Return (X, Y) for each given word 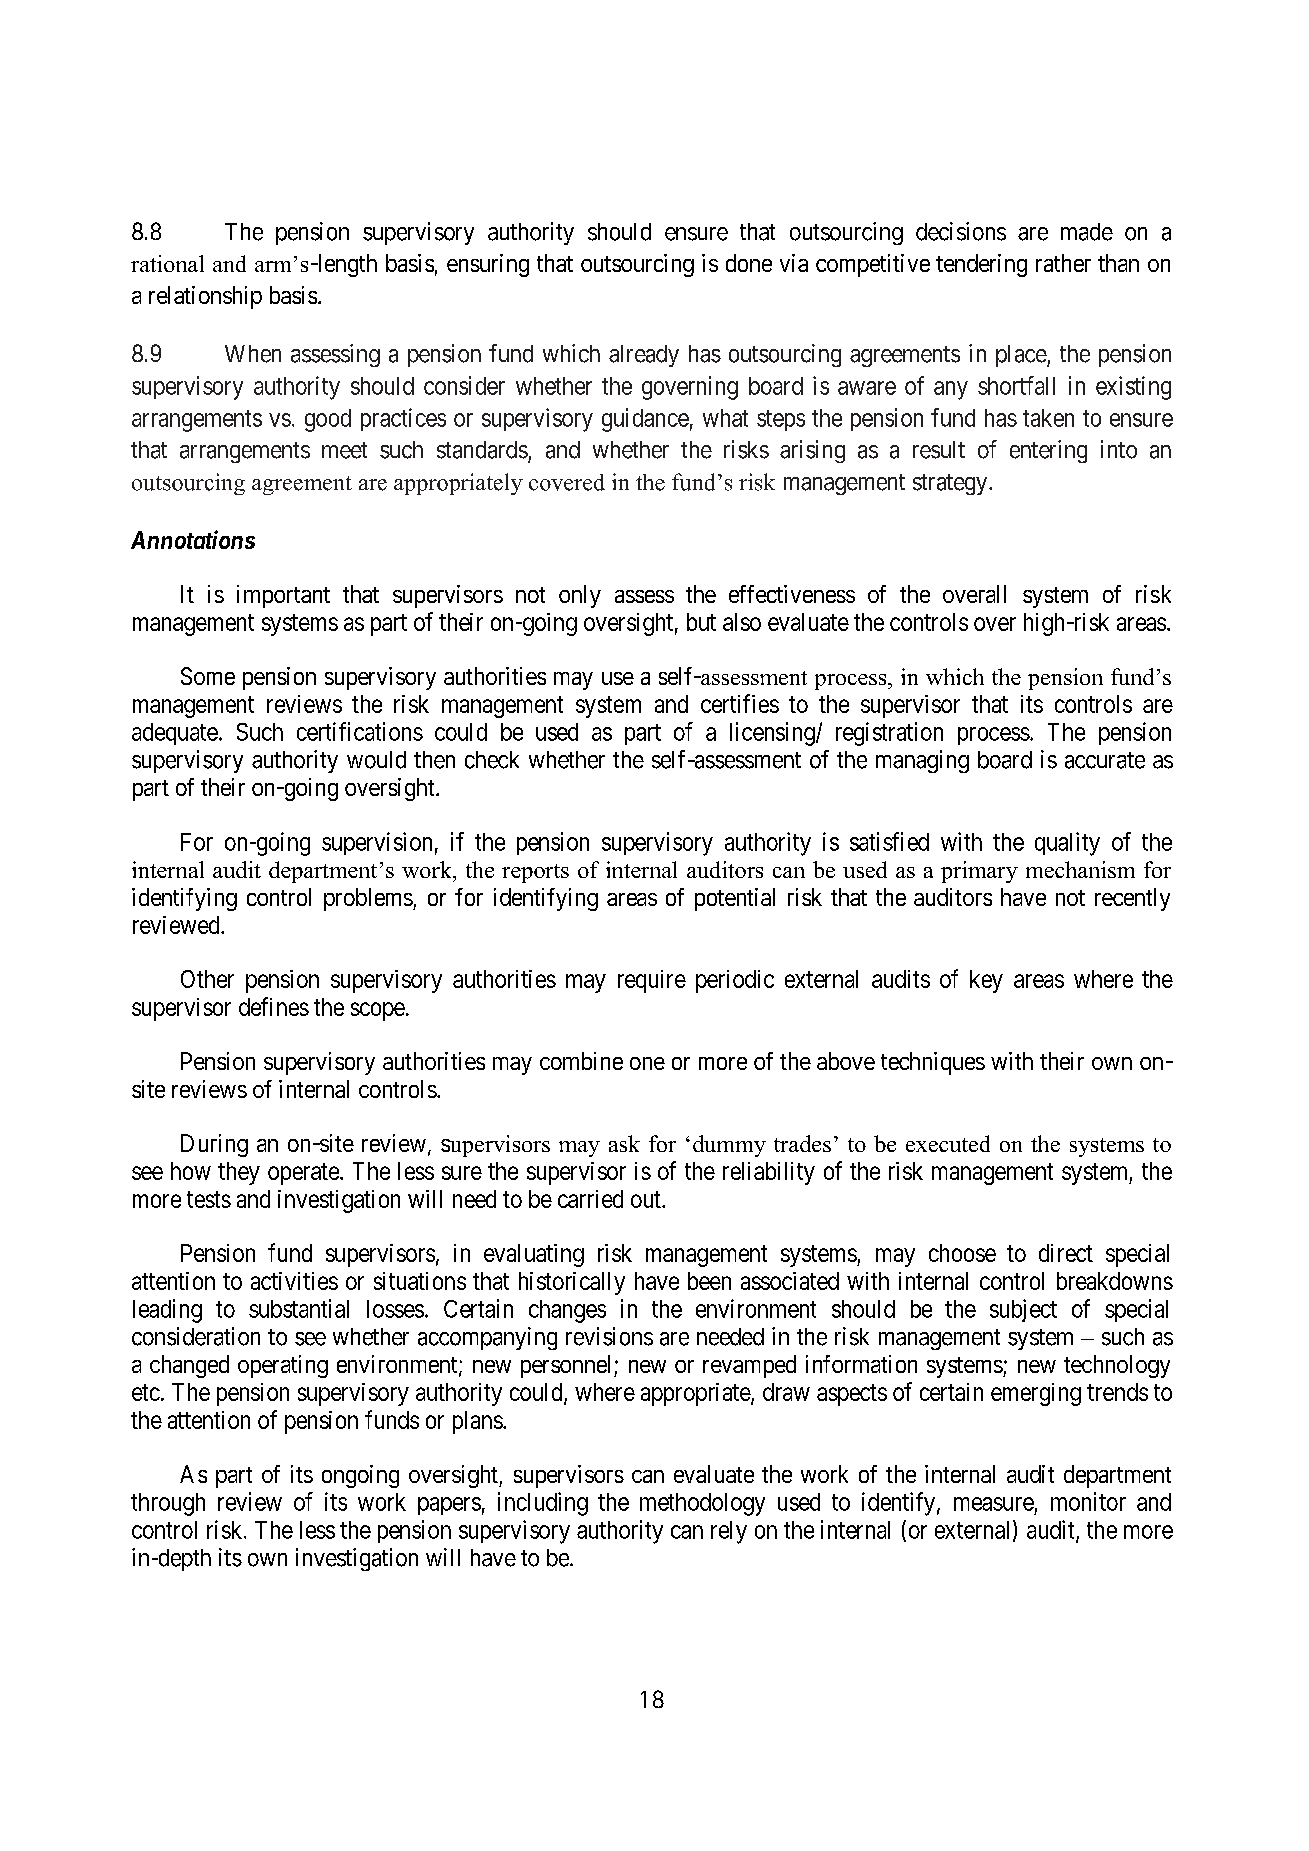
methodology (702, 1504)
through (168, 1504)
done (749, 263)
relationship (205, 297)
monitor (1088, 1501)
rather (1063, 263)
